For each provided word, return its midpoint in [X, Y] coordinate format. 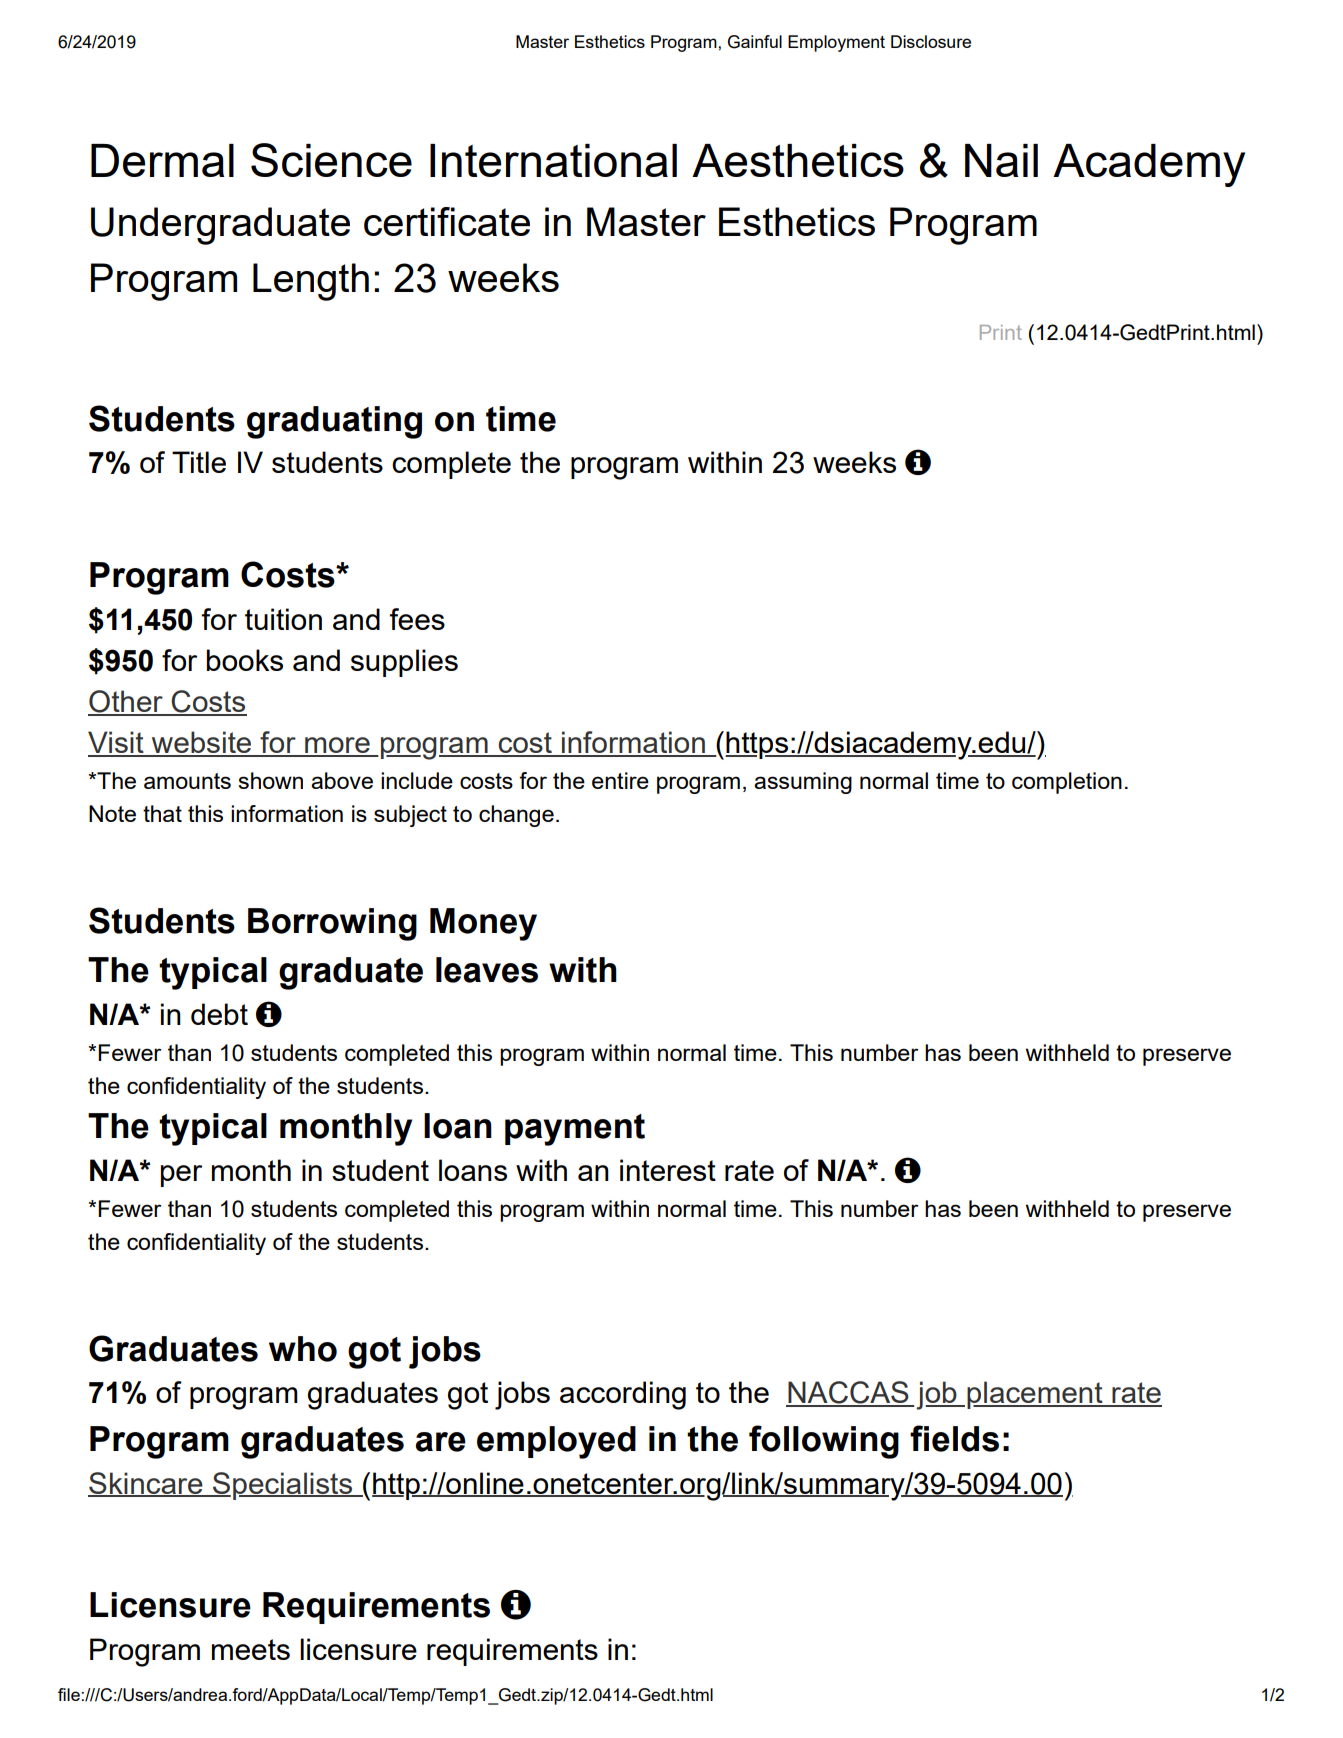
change [516, 816]
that [162, 813]
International [553, 160]
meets [251, 1649]
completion [1067, 783]
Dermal [162, 160]
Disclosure [931, 41]
